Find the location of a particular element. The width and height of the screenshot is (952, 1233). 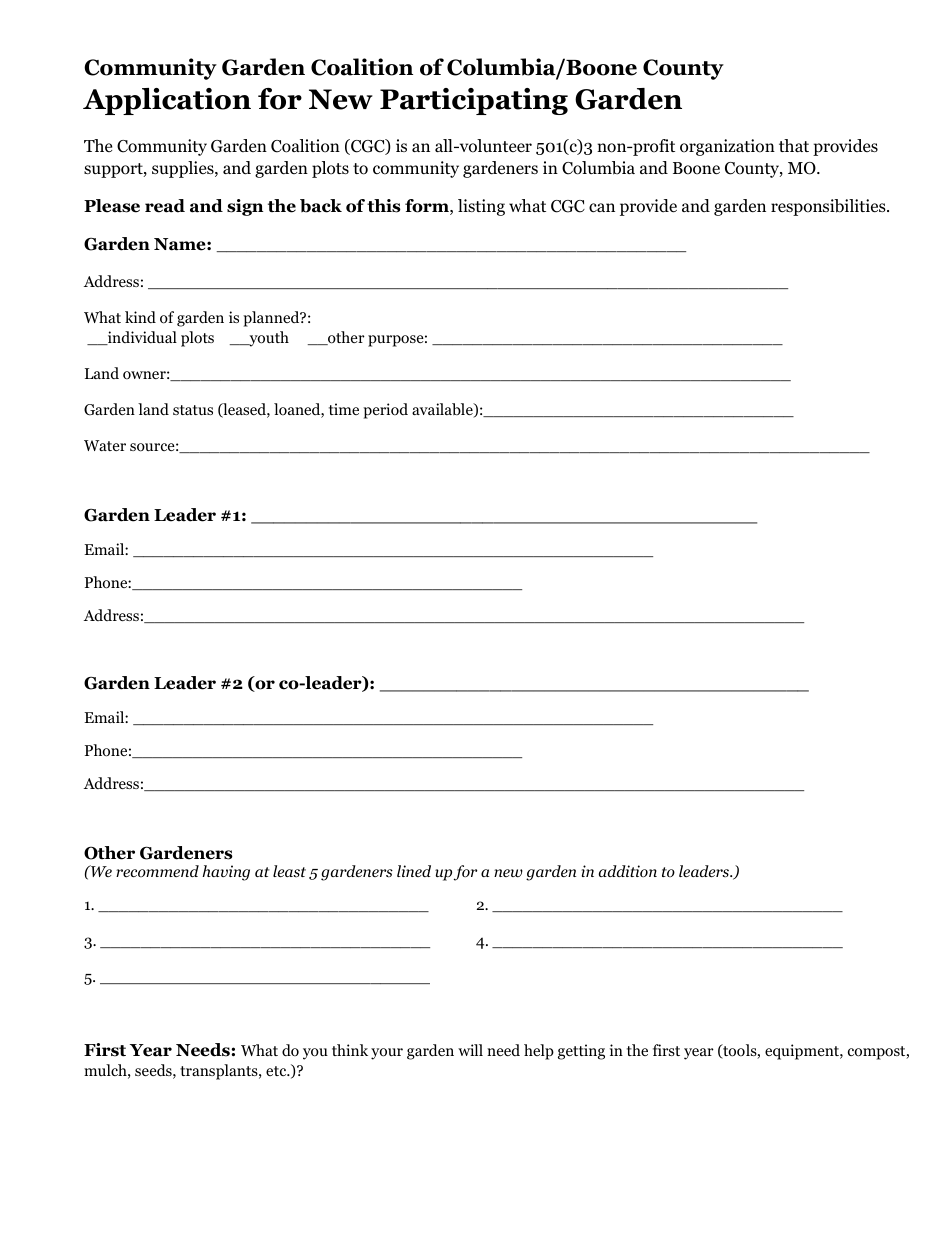

Participating is located at coordinates (474, 101).
